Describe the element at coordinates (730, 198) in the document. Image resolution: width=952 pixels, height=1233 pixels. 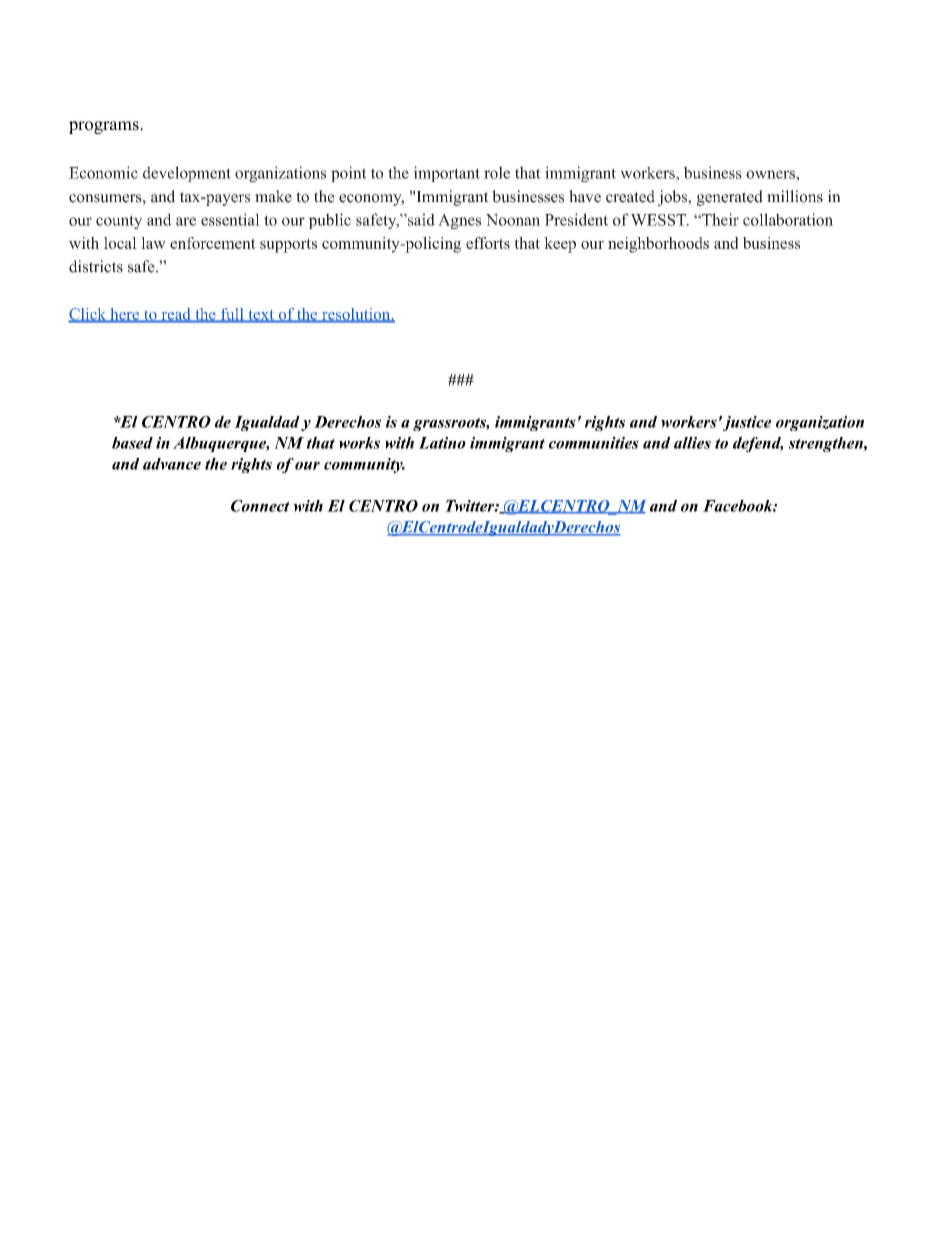
I see `generated` at that location.
